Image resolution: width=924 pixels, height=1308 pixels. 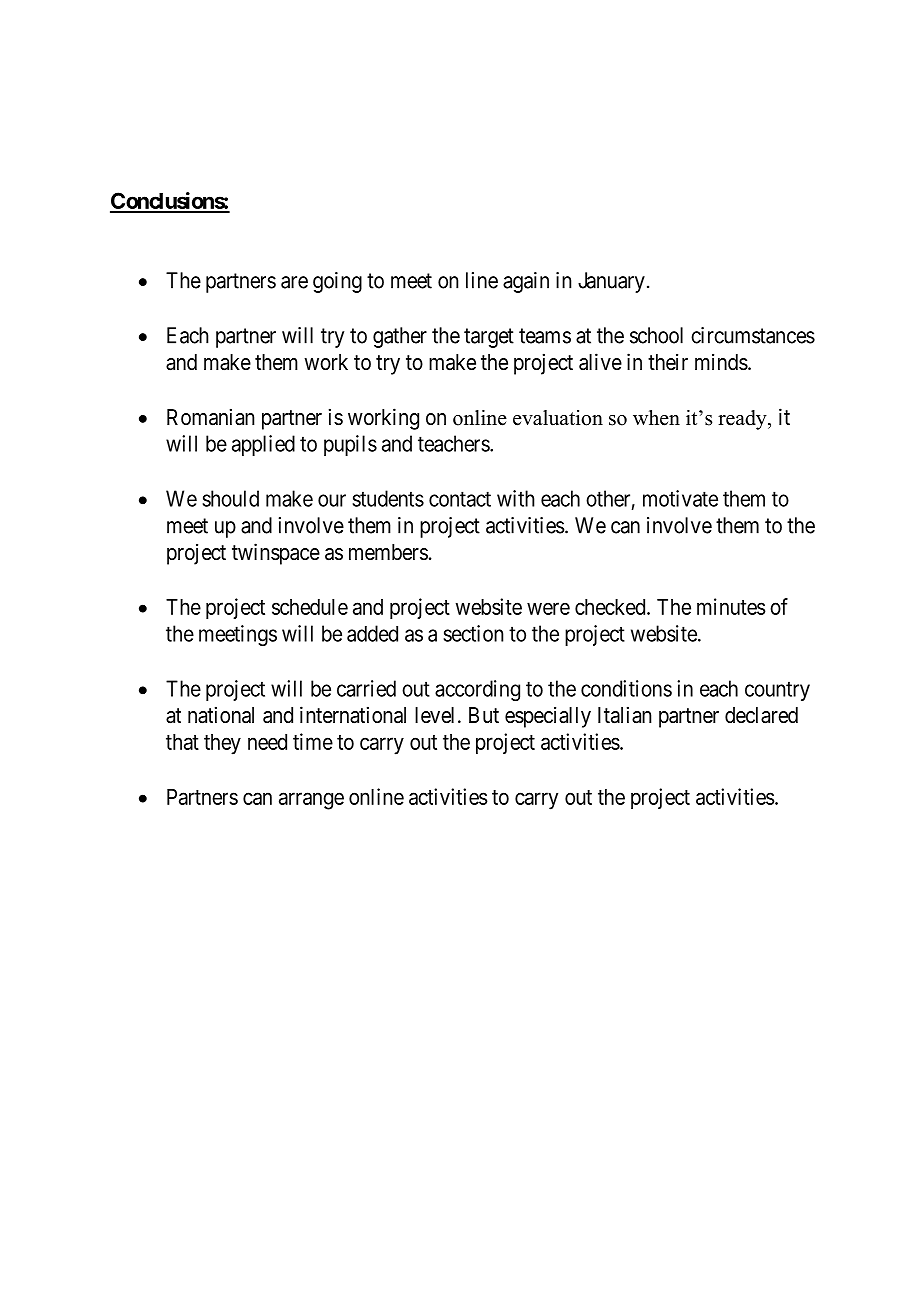 What do you see at coordinates (743, 420) in the page?
I see `ready` at bounding box center [743, 420].
